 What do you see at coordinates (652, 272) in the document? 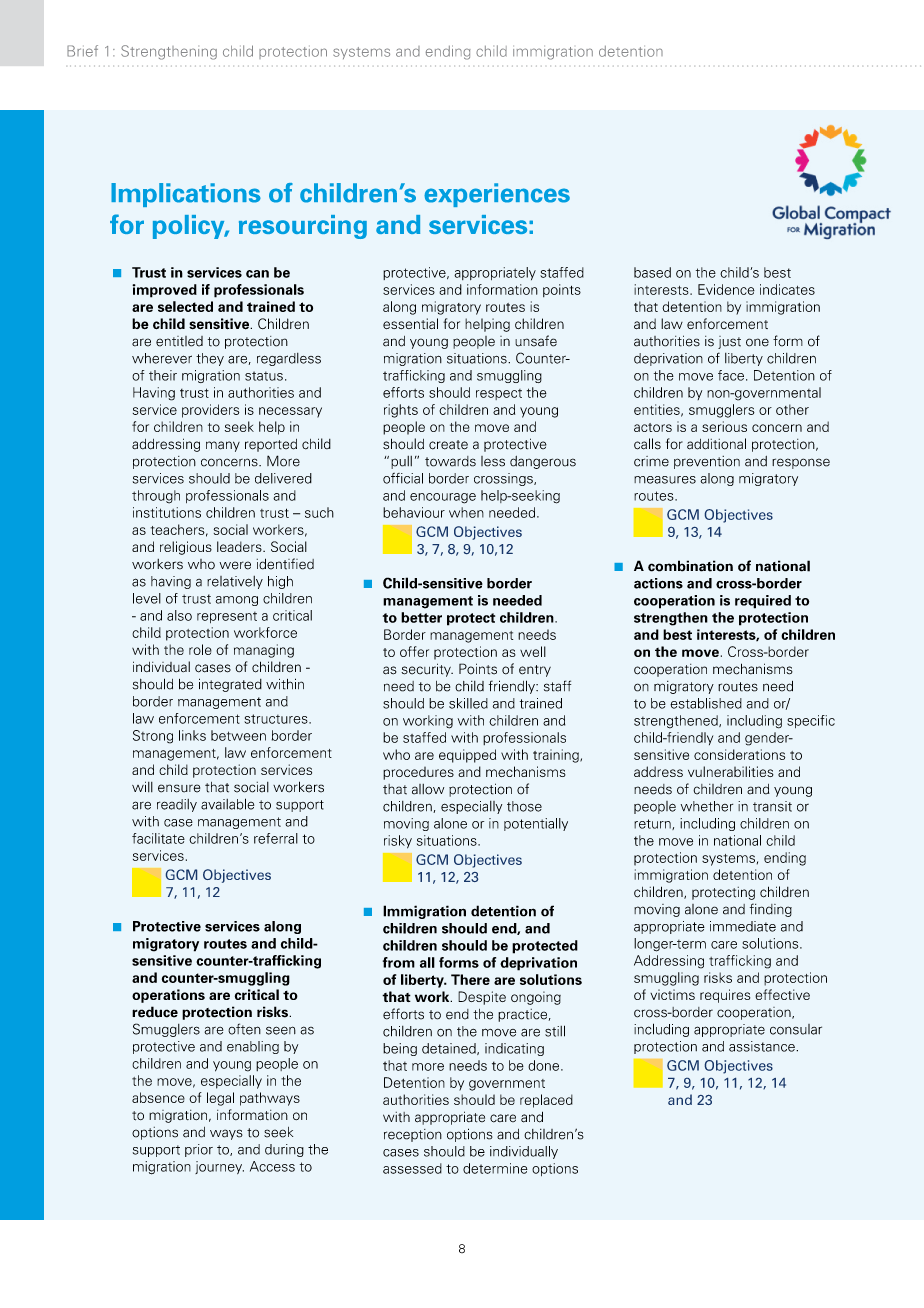
I see `based` at bounding box center [652, 272].
